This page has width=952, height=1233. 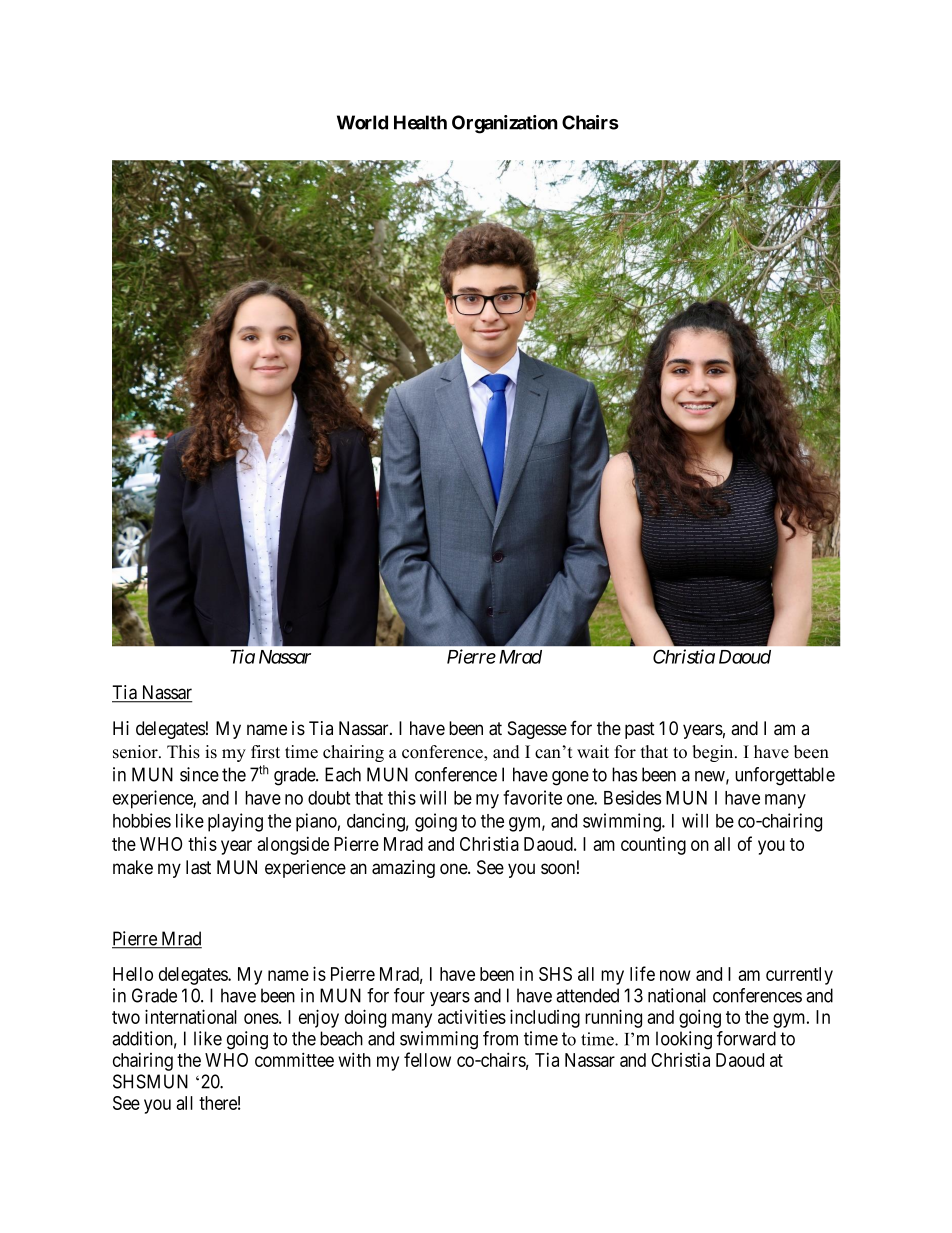 What do you see at coordinates (261, 1018) in the page?
I see `ones` at bounding box center [261, 1018].
